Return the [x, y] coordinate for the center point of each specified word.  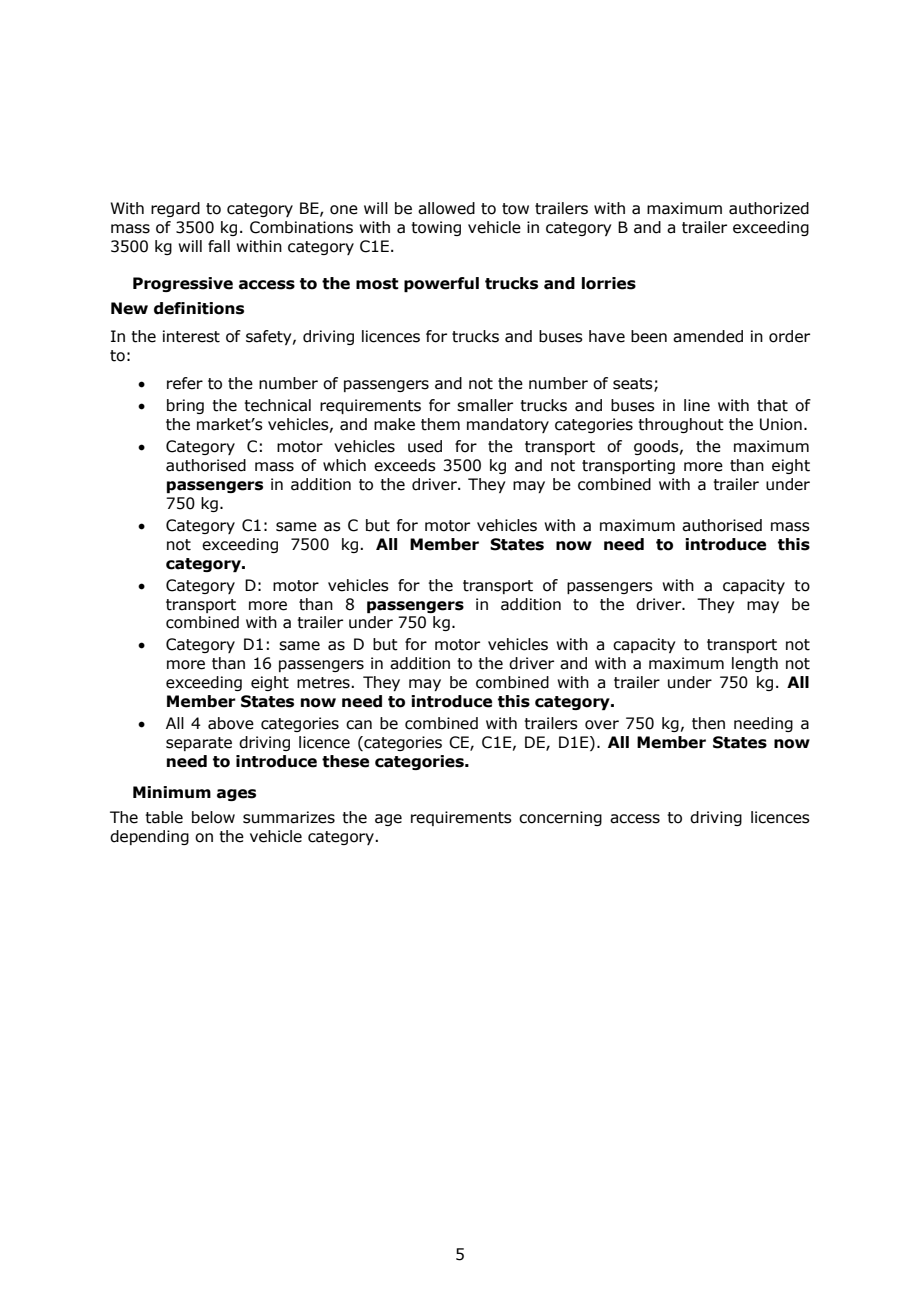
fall [219, 246]
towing [436, 228]
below [213, 817]
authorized [769, 208]
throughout [681, 425]
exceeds [405, 465]
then [708, 723]
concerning [560, 818]
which [344, 465]
